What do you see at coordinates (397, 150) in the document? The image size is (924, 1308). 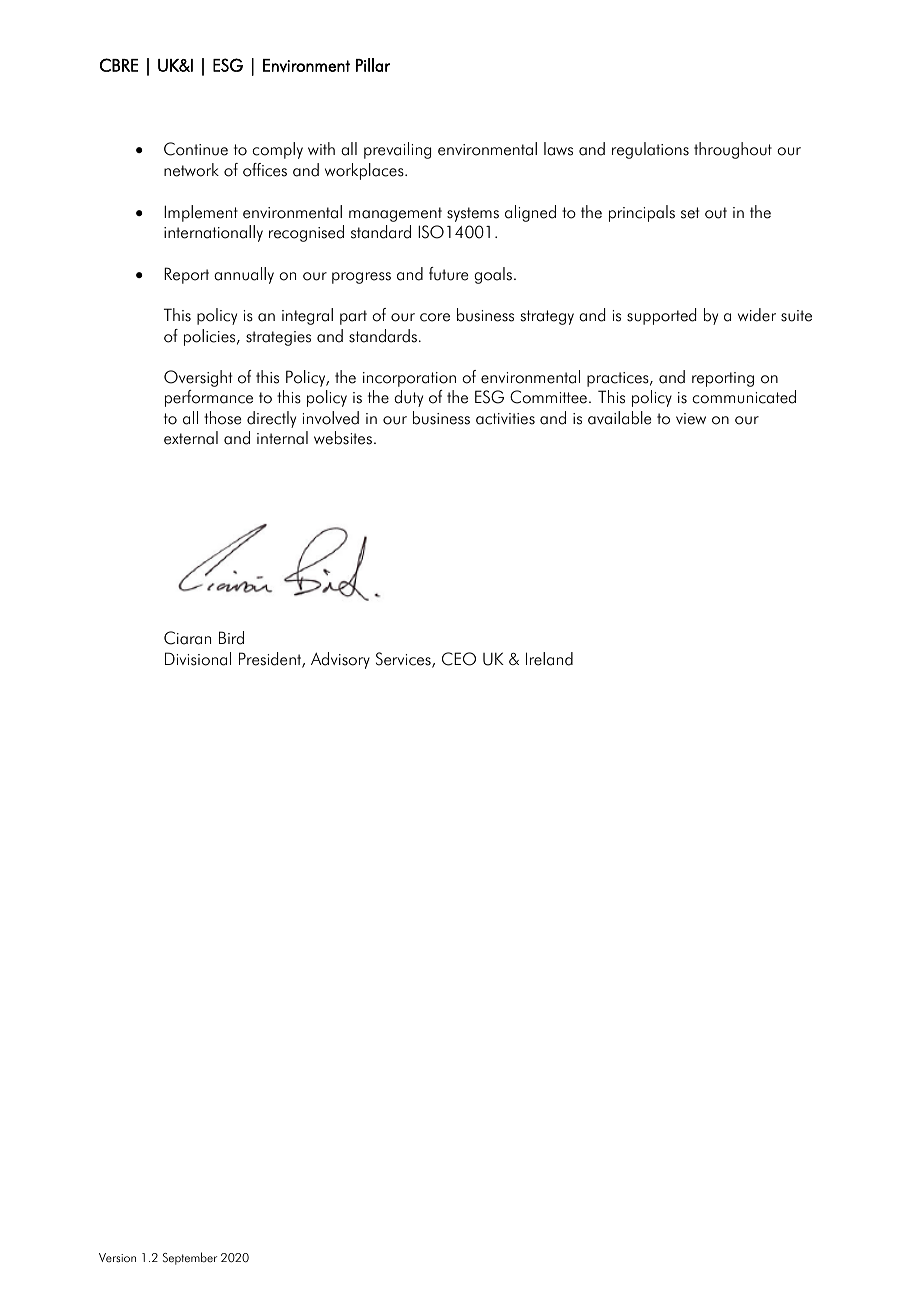 I see `prevailing` at bounding box center [397, 150].
